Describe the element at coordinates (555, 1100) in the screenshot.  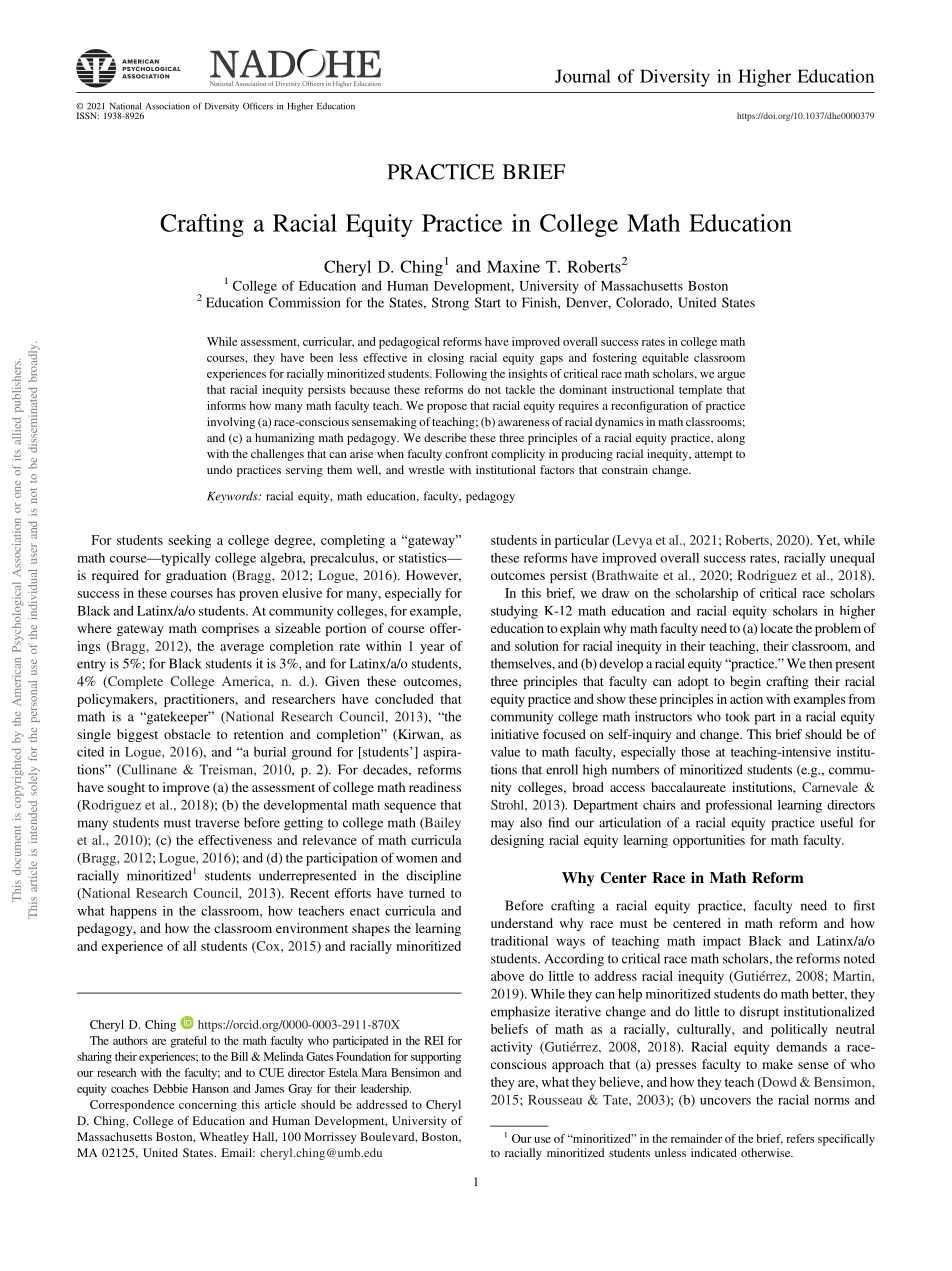
I see `Rousseau` at that location.
